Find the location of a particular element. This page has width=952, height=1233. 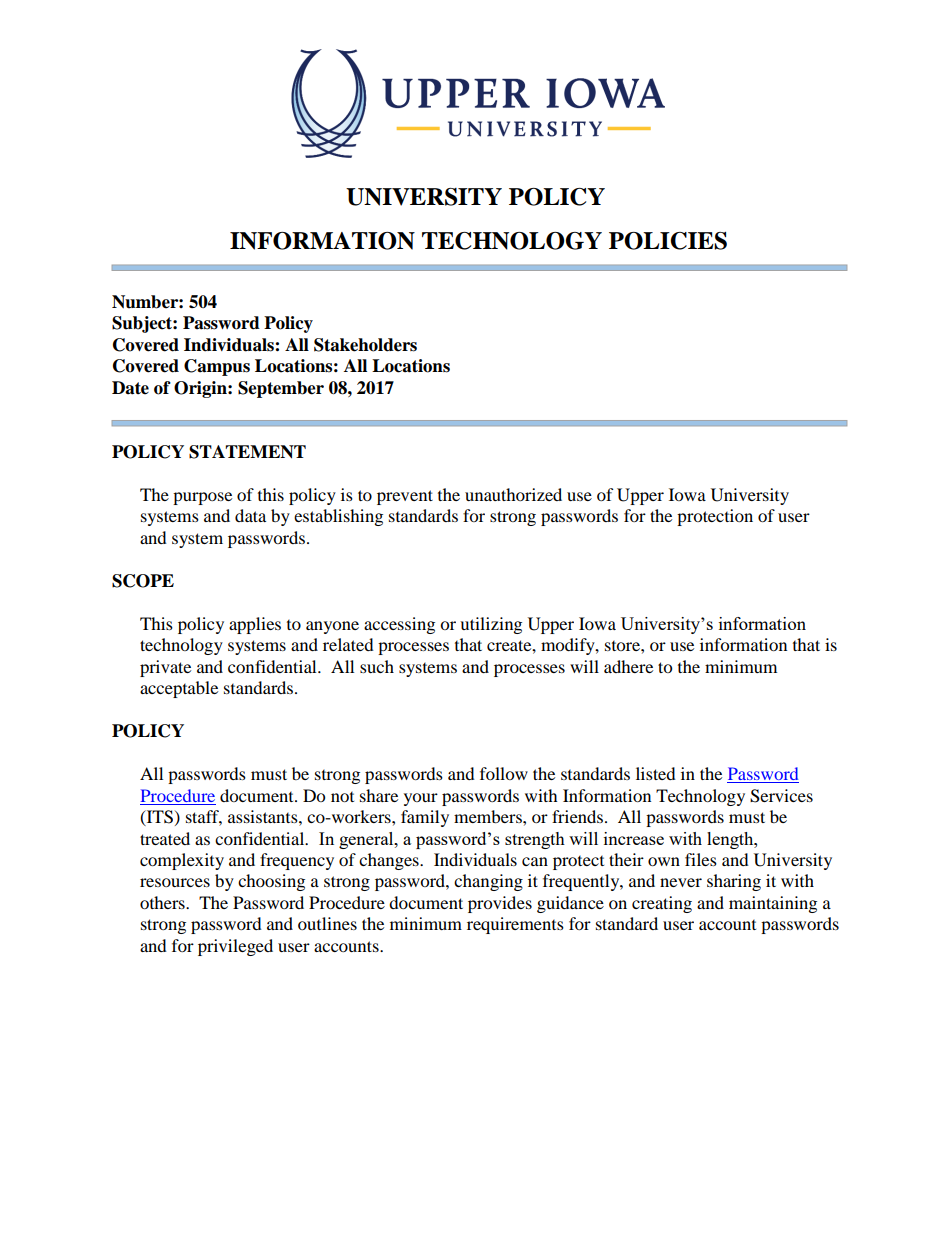

requirements is located at coordinates (515, 925).
